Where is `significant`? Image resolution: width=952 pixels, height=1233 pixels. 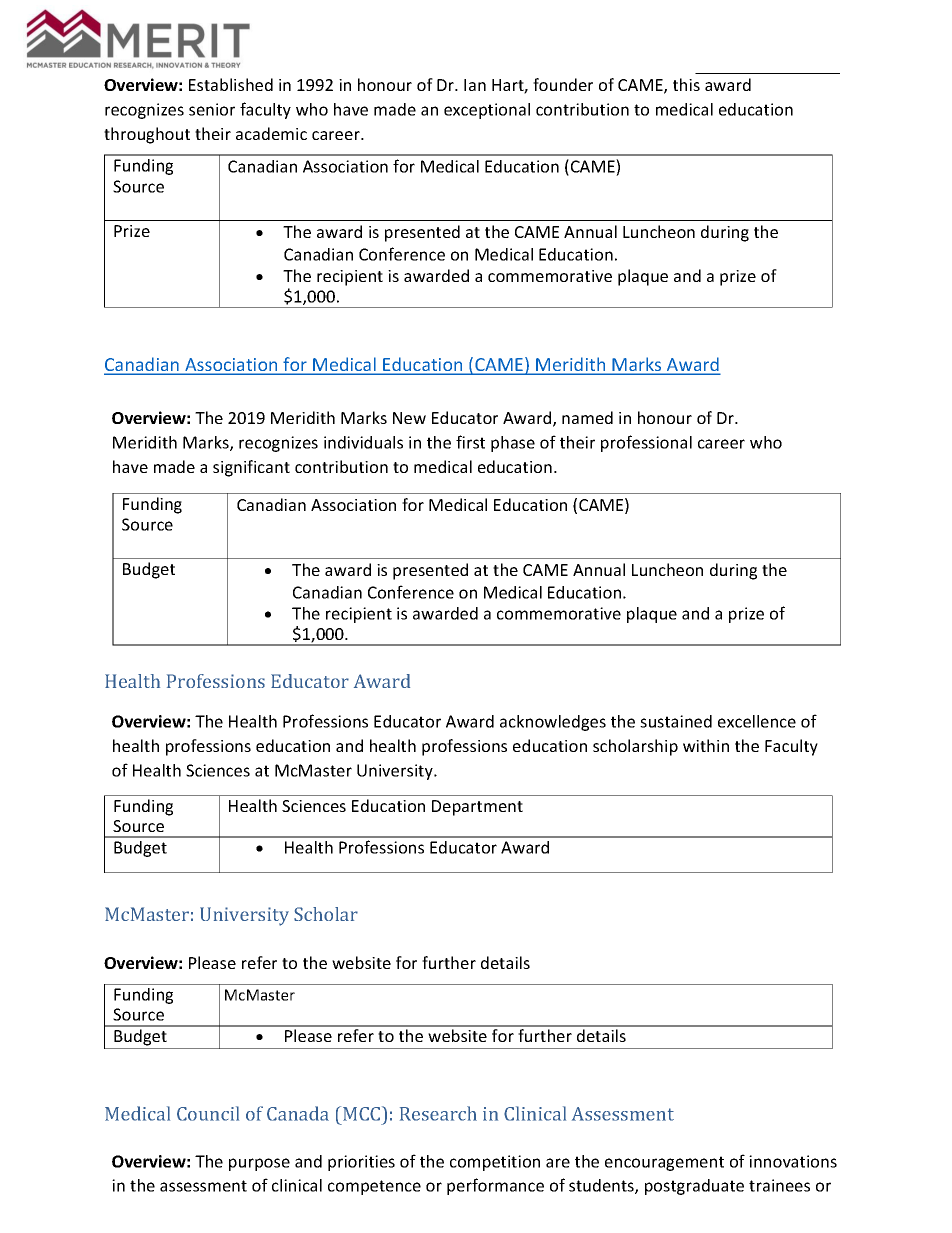
significant is located at coordinates (251, 468).
